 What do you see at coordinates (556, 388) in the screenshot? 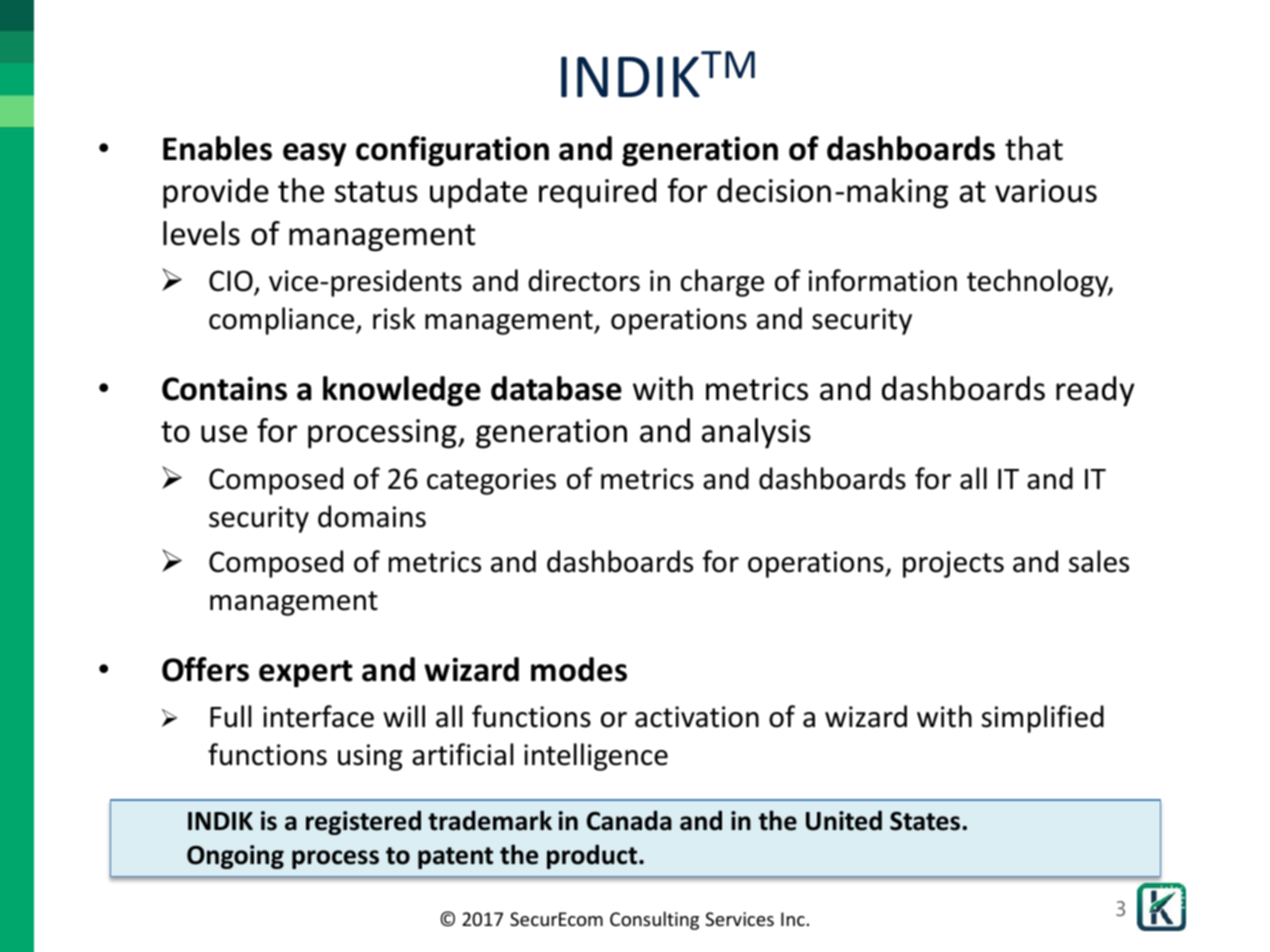
I see `database` at bounding box center [556, 388].
